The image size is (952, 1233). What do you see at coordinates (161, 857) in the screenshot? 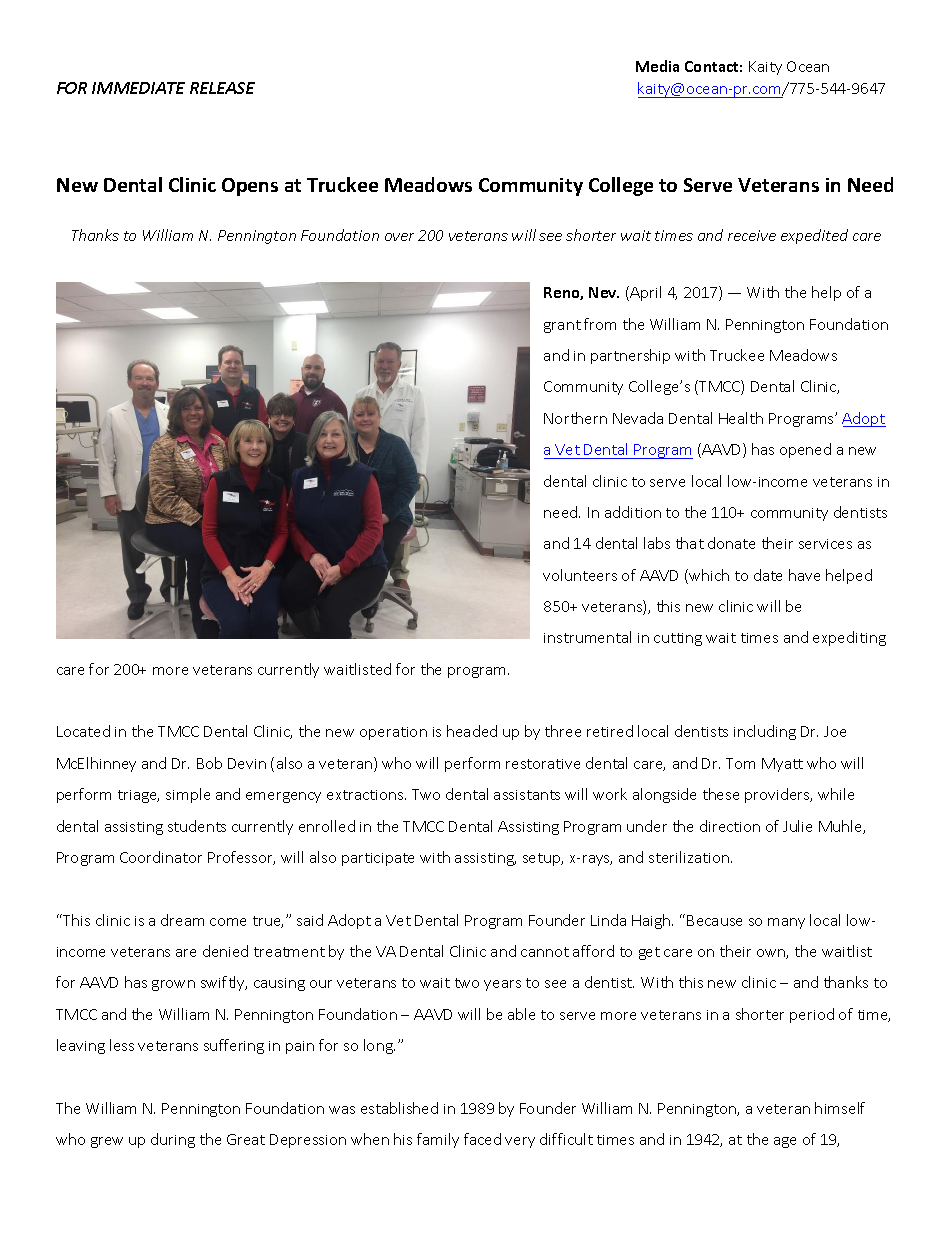
I see `Coordinator` at bounding box center [161, 857].
